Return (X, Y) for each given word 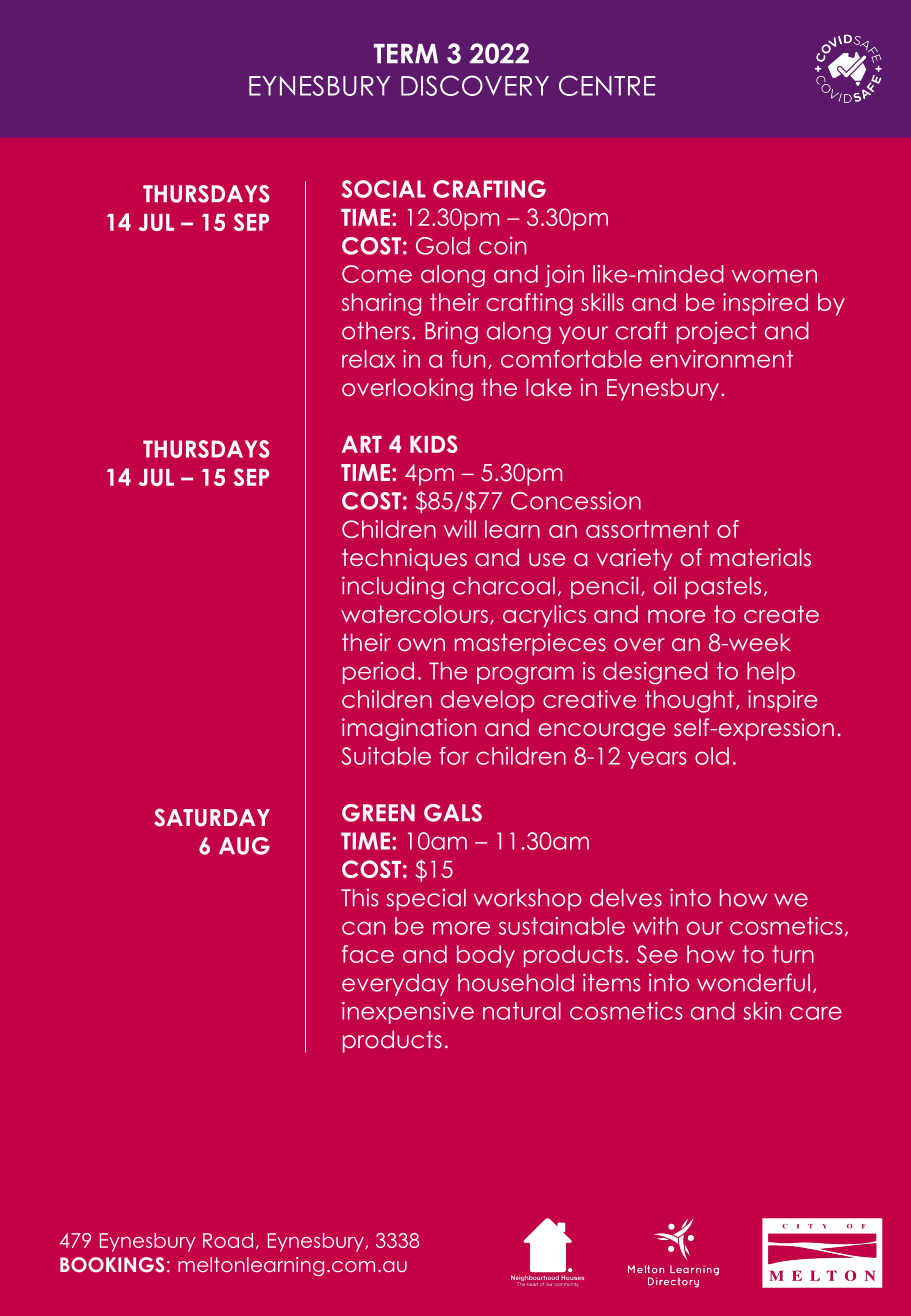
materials (760, 557)
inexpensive (408, 1013)
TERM (406, 53)
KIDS (434, 444)
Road (228, 1240)
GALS (453, 813)
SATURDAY (212, 817)
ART (362, 444)
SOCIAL (383, 189)
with (655, 926)
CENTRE (607, 85)
